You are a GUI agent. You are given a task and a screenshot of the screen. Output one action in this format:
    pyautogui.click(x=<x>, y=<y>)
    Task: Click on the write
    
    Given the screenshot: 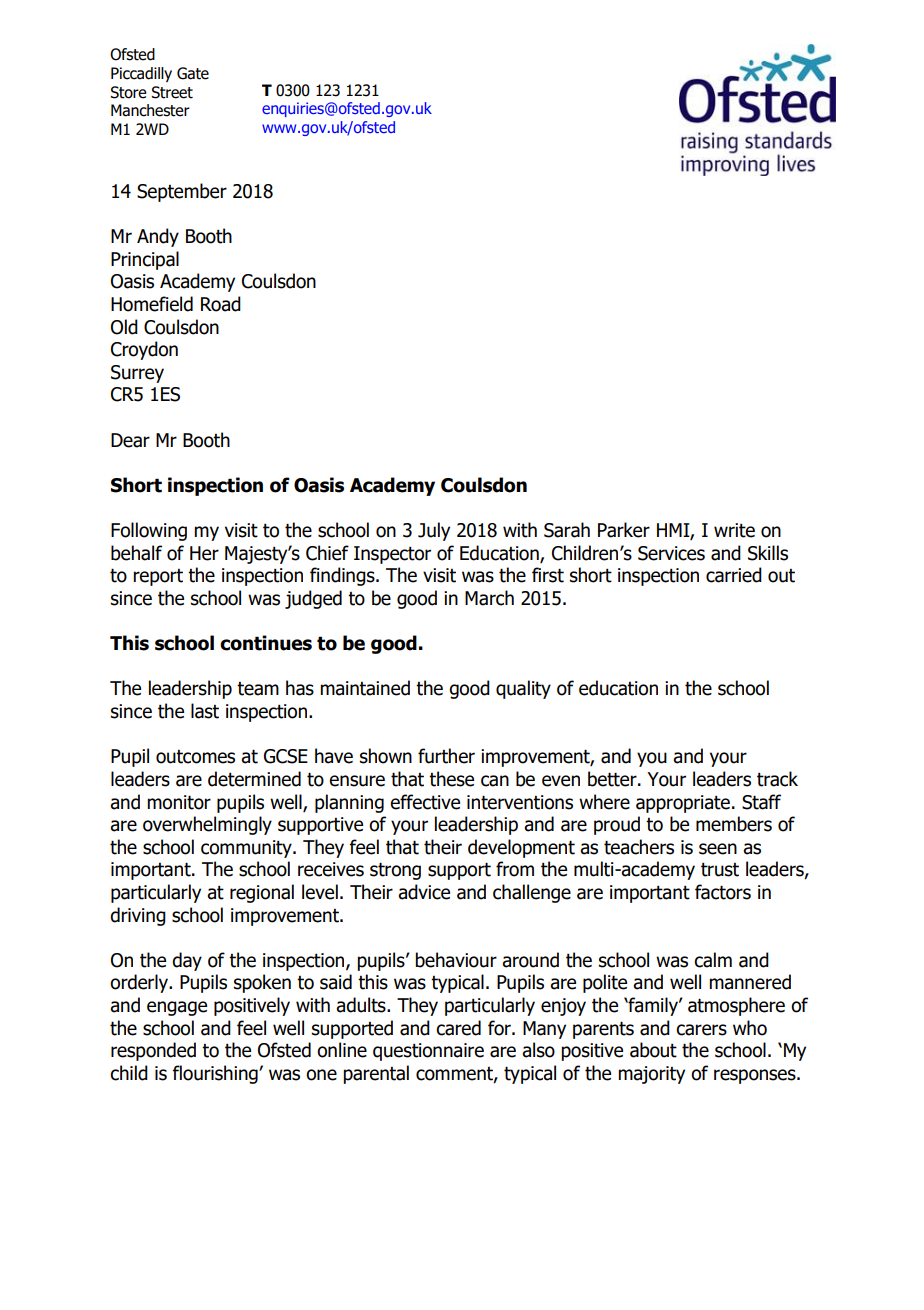 What is the action you would take?
    pyautogui.click(x=734, y=530)
